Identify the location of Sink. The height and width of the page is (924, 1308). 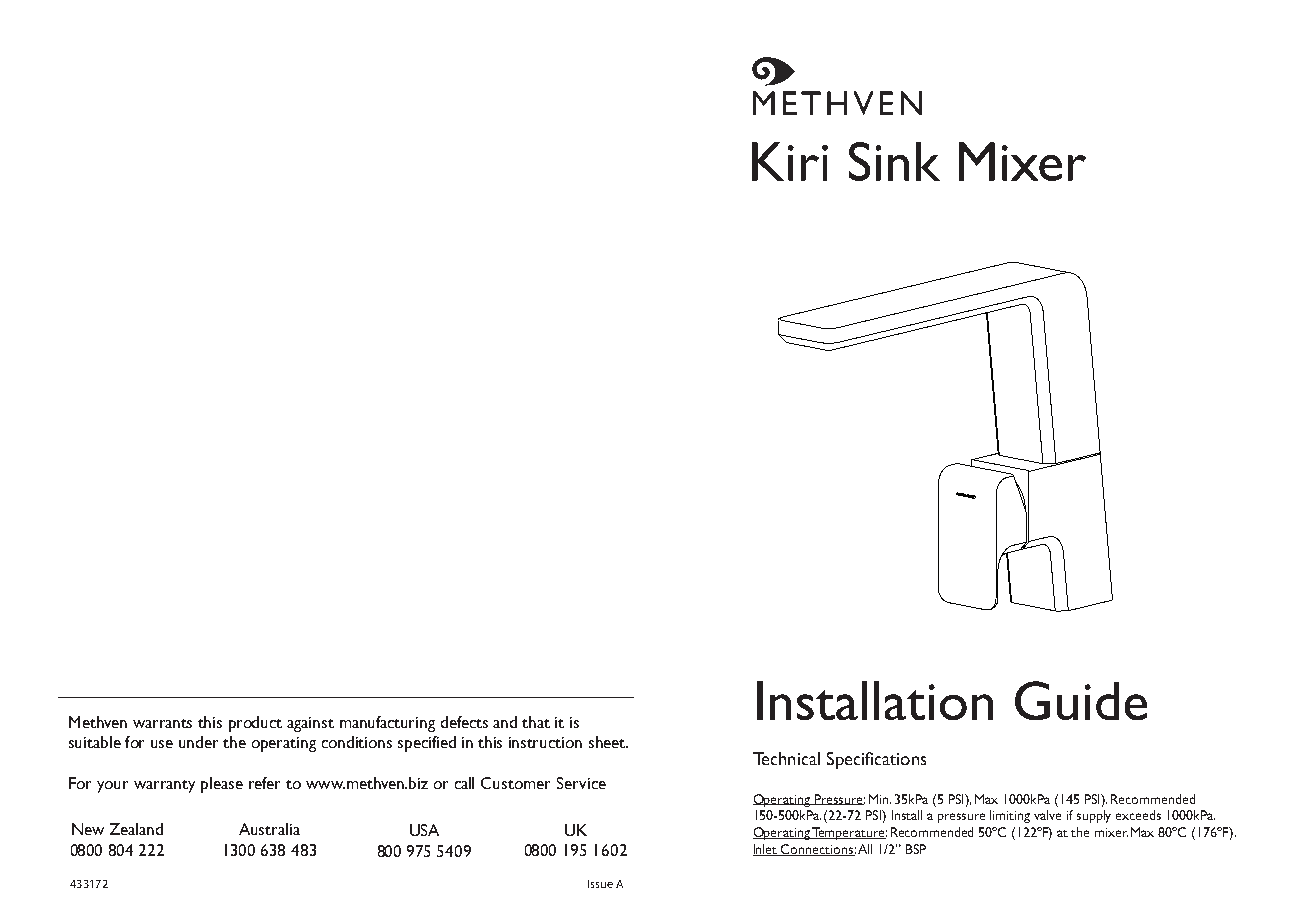
(894, 161).
